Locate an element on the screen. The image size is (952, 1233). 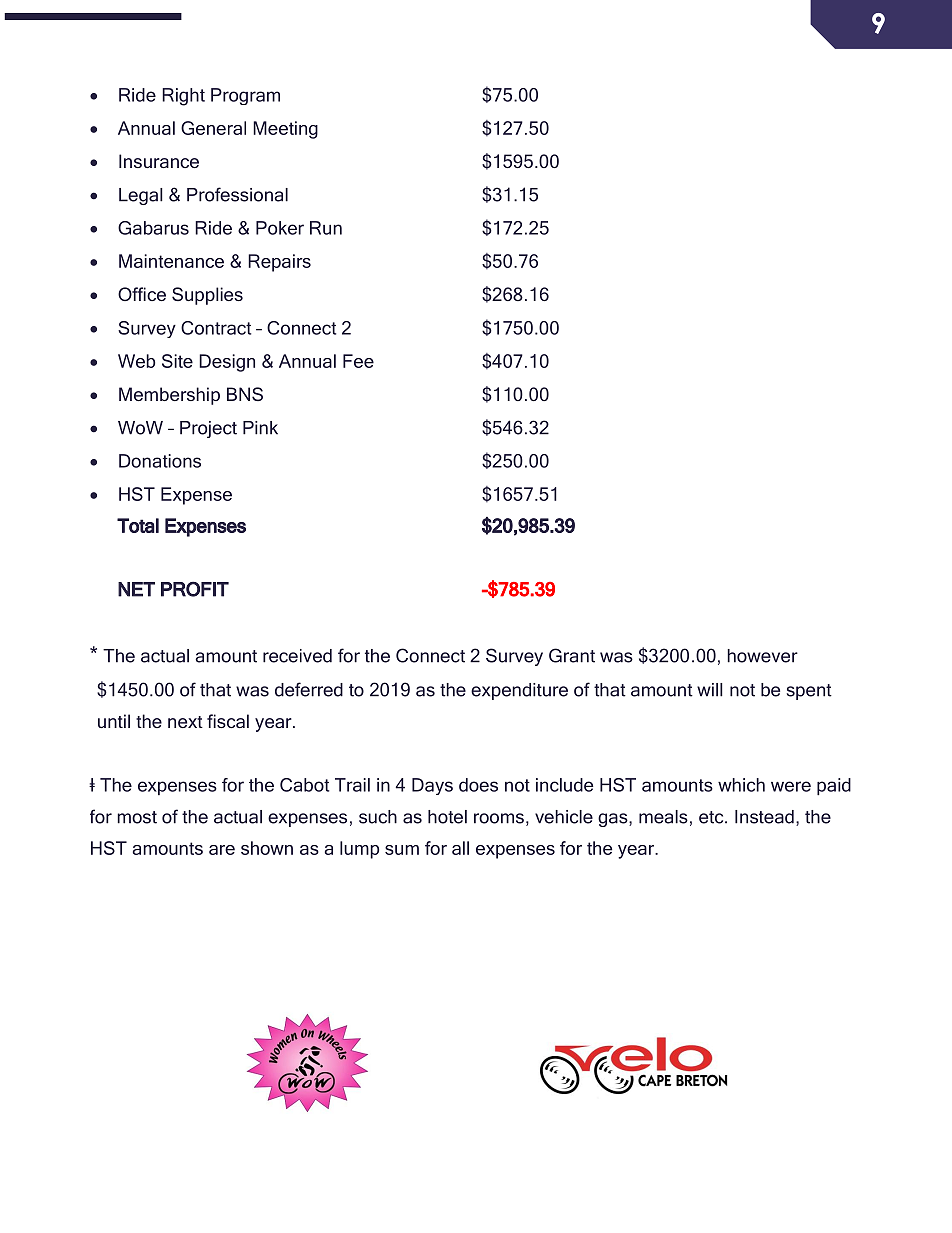
however is located at coordinates (762, 656).
